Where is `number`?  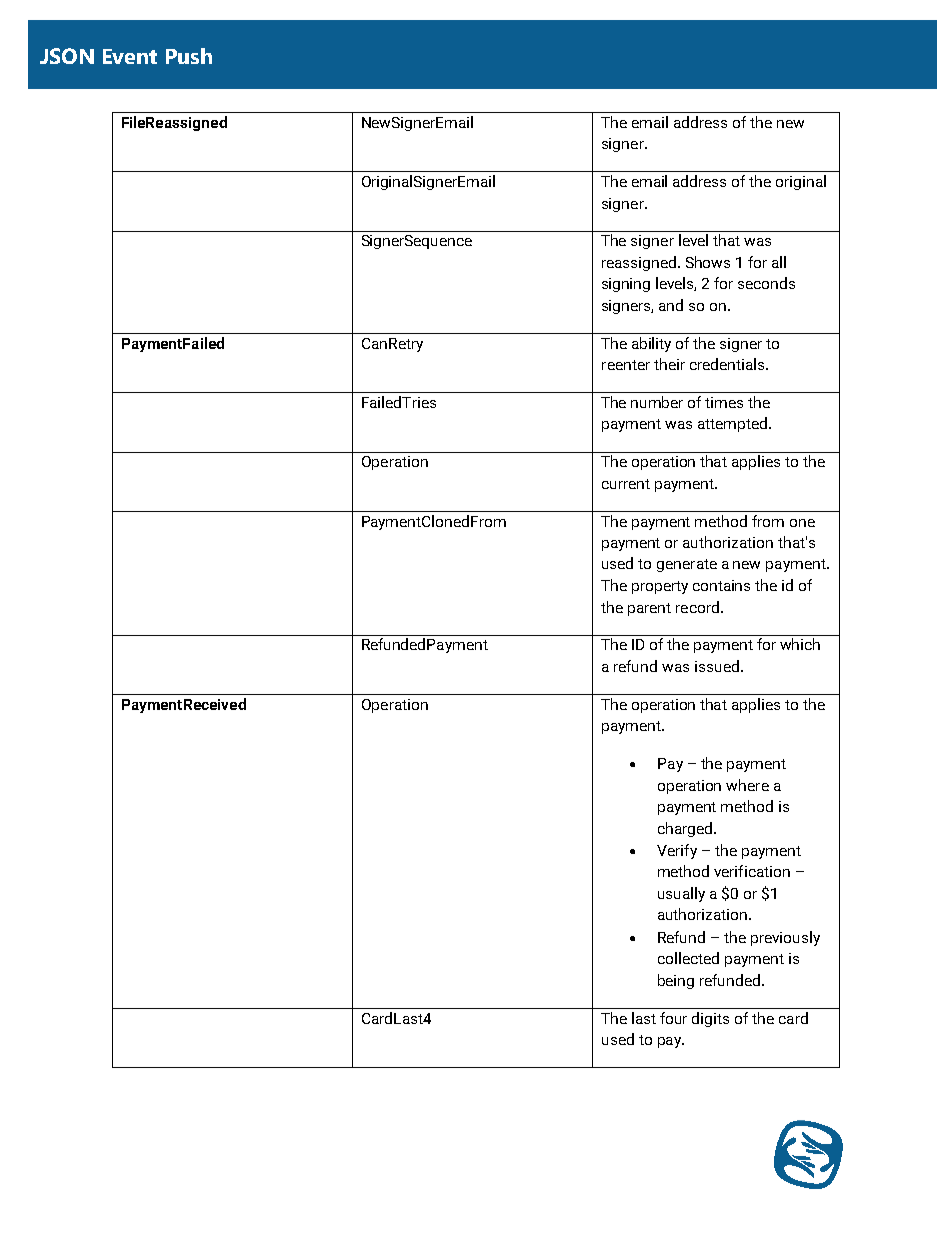 number is located at coordinates (657, 402).
